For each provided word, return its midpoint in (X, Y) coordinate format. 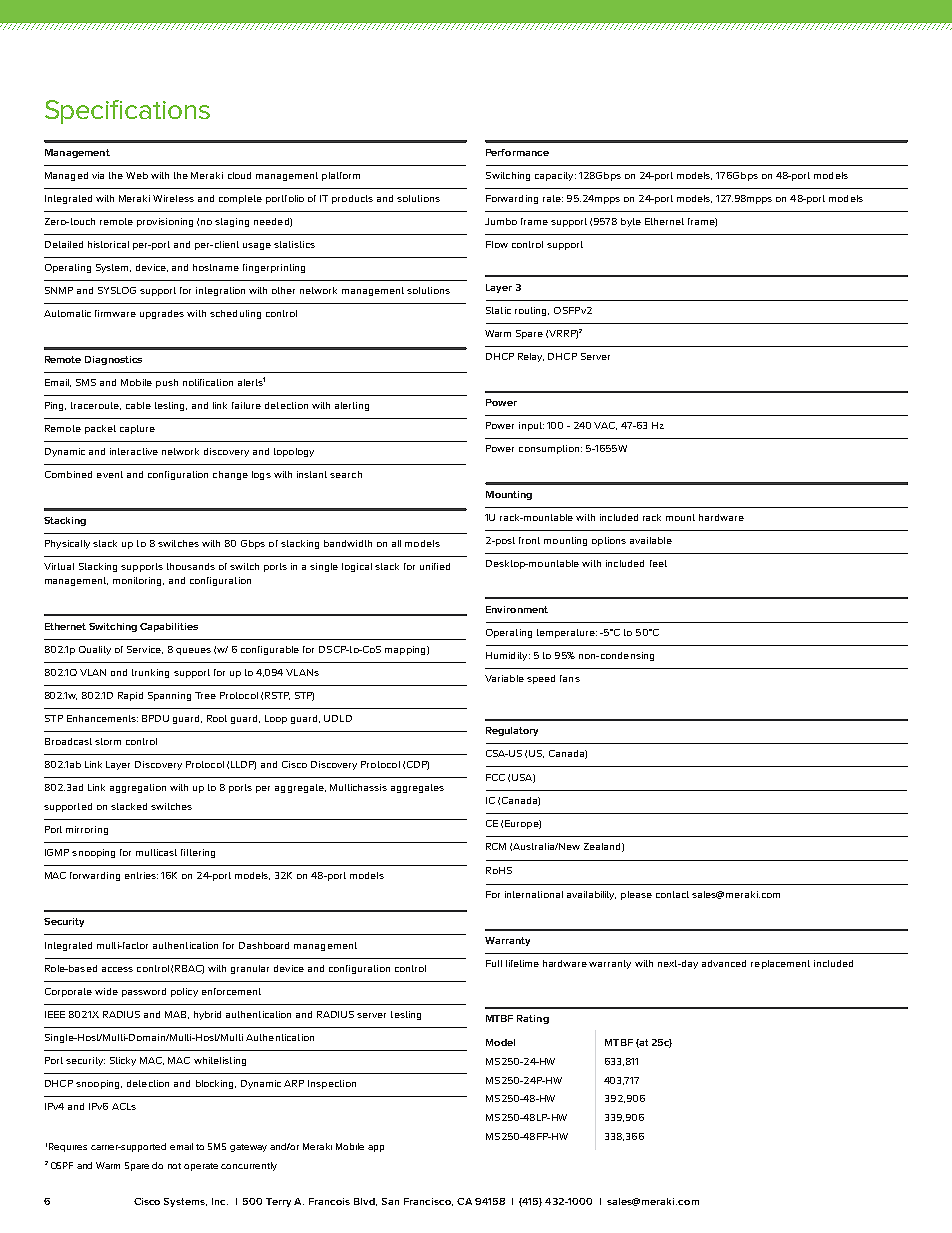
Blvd (365, 1202)
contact (672, 894)
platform (341, 176)
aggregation (138, 788)
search (346, 474)
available (651, 540)
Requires (68, 1147)
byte (631, 222)
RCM (496, 846)
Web (137, 175)
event (110, 474)
